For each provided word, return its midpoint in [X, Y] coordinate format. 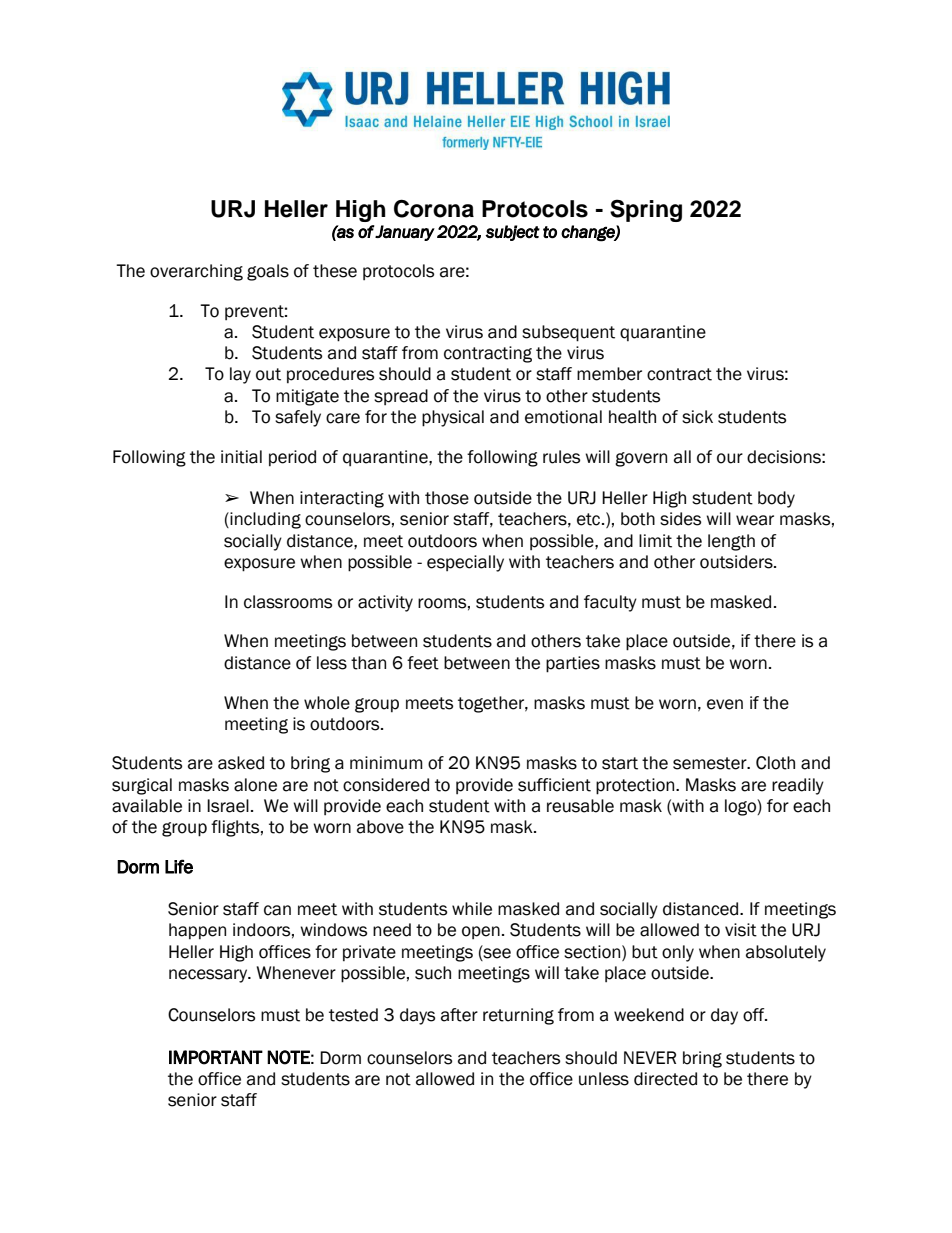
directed [665, 1079]
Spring [646, 210]
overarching [196, 272]
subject [512, 233]
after [459, 1015]
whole [327, 703]
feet [423, 663]
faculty [610, 603]
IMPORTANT [216, 1057]
